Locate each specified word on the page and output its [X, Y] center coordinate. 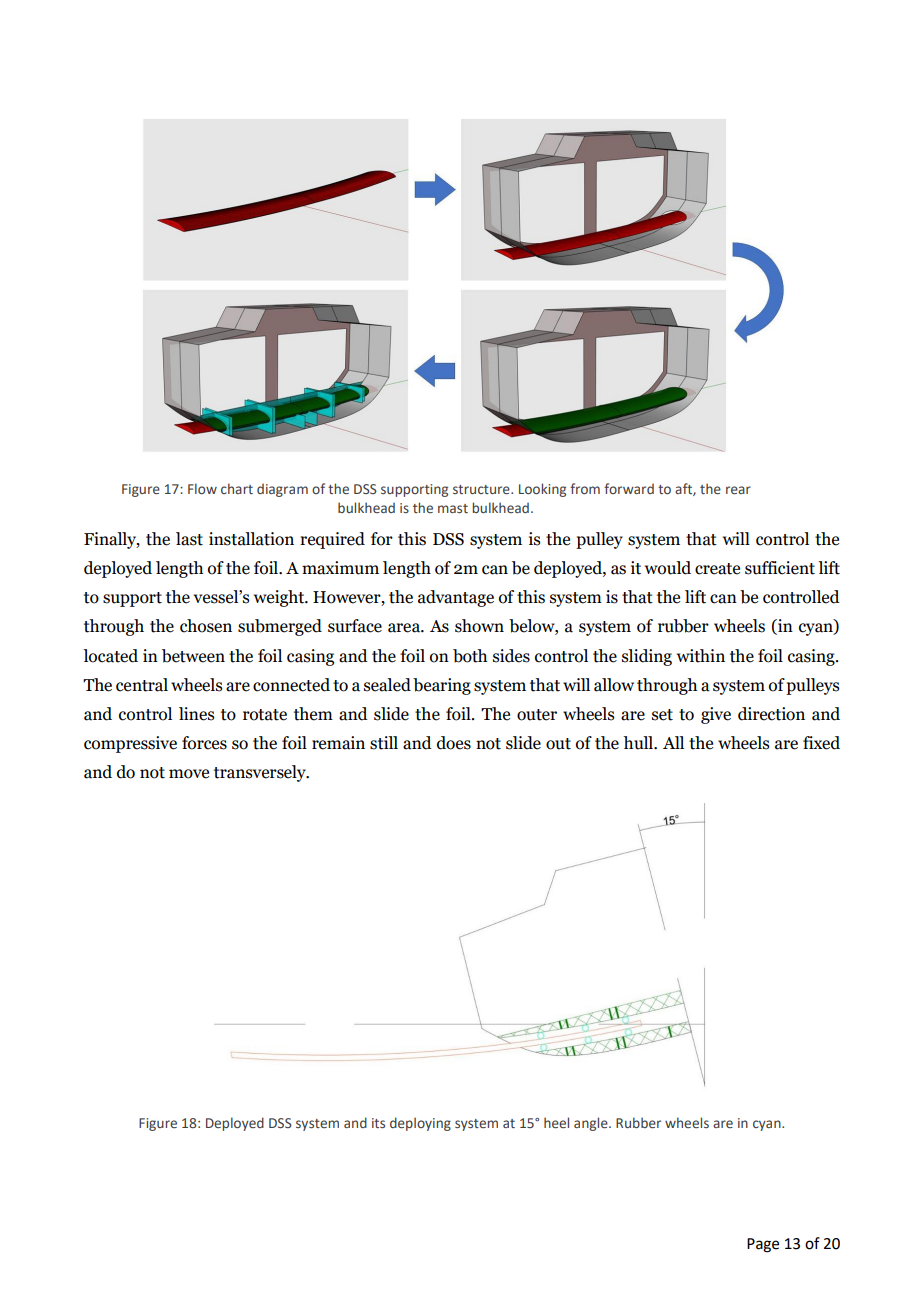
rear [738, 490]
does [454, 743]
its [378, 1123]
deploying [420, 1124]
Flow [202, 488]
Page [763, 1245]
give [716, 715]
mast [453, 508]
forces [204, 743]
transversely [261, 773]
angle [592, 1124]
